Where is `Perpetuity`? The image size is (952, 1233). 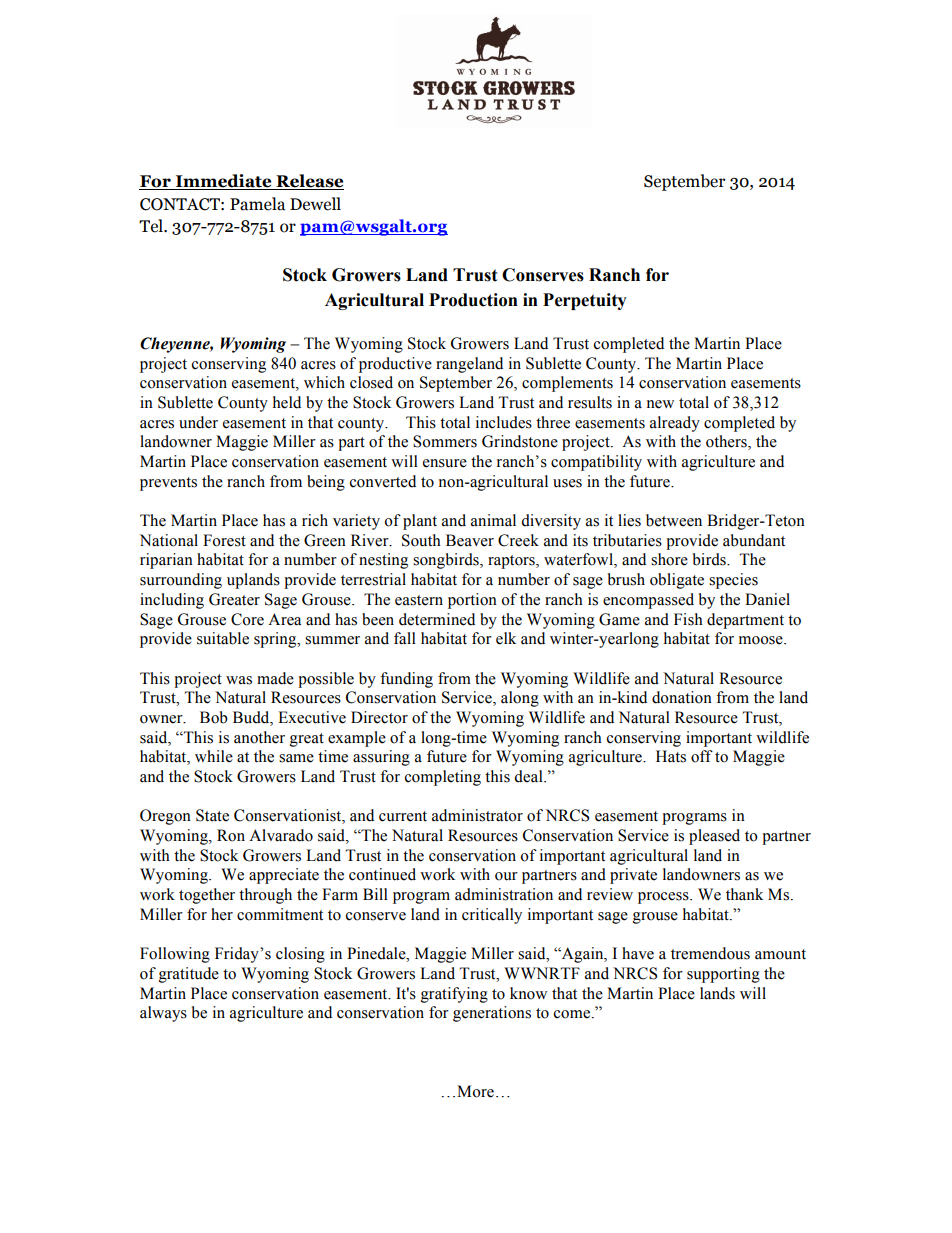
Perpetuity is located at coordinates (585, 301).
